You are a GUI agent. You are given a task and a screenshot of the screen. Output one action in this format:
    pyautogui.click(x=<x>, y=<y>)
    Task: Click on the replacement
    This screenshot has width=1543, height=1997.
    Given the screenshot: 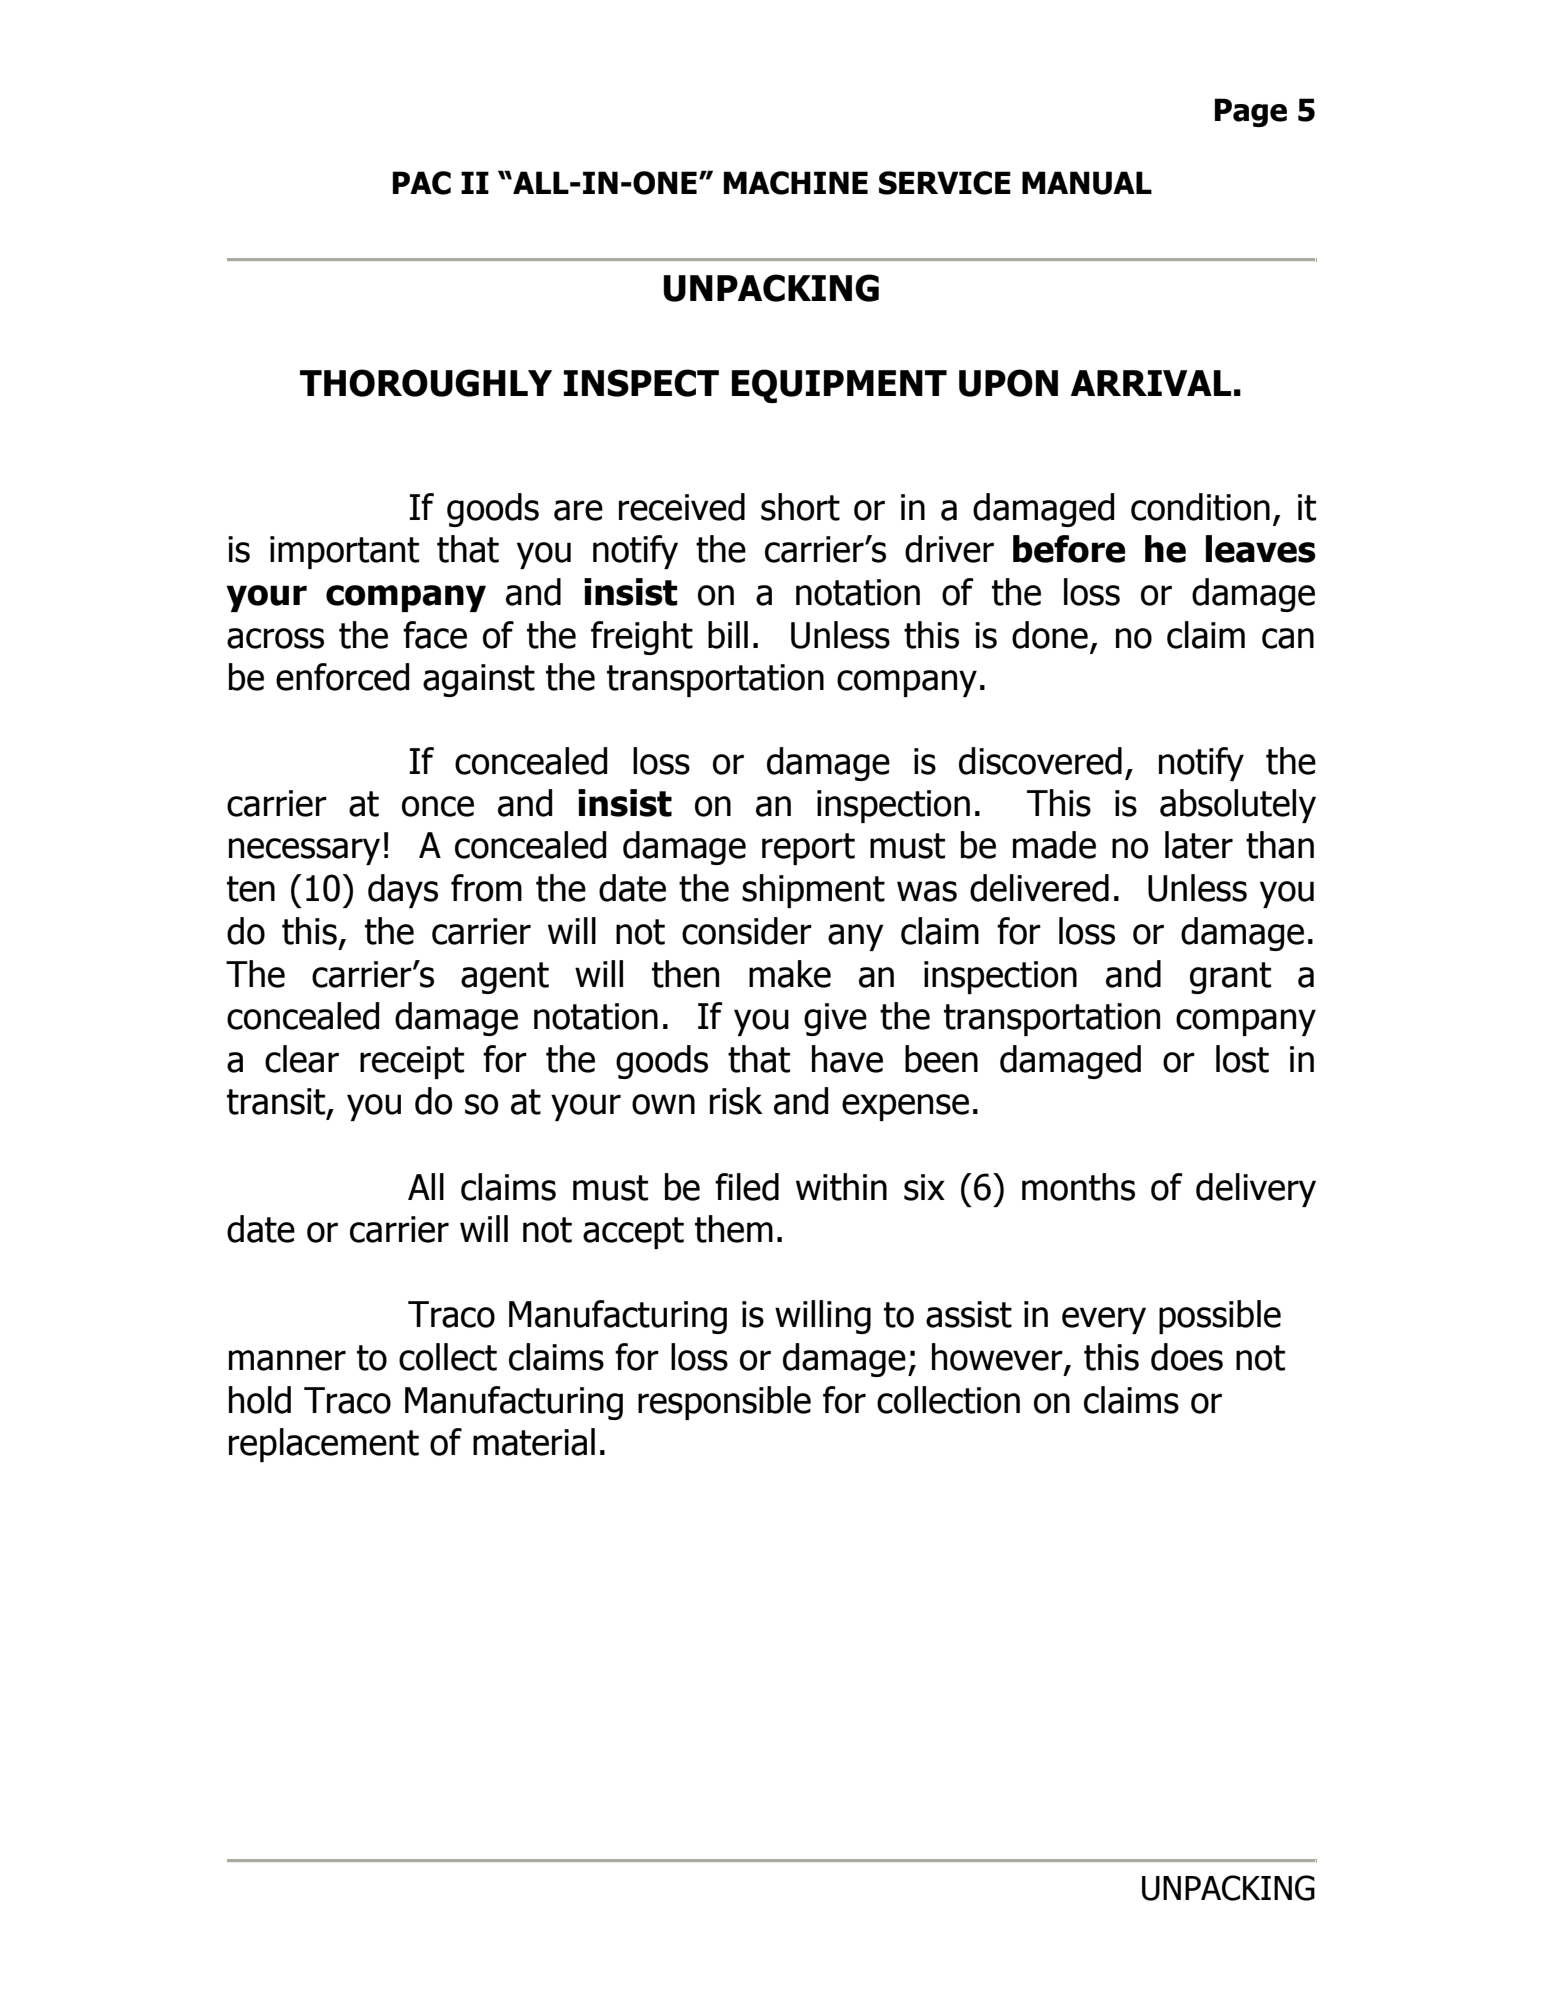 What is the action you would take?
    pyautogui.click(x=324, y=1445)
